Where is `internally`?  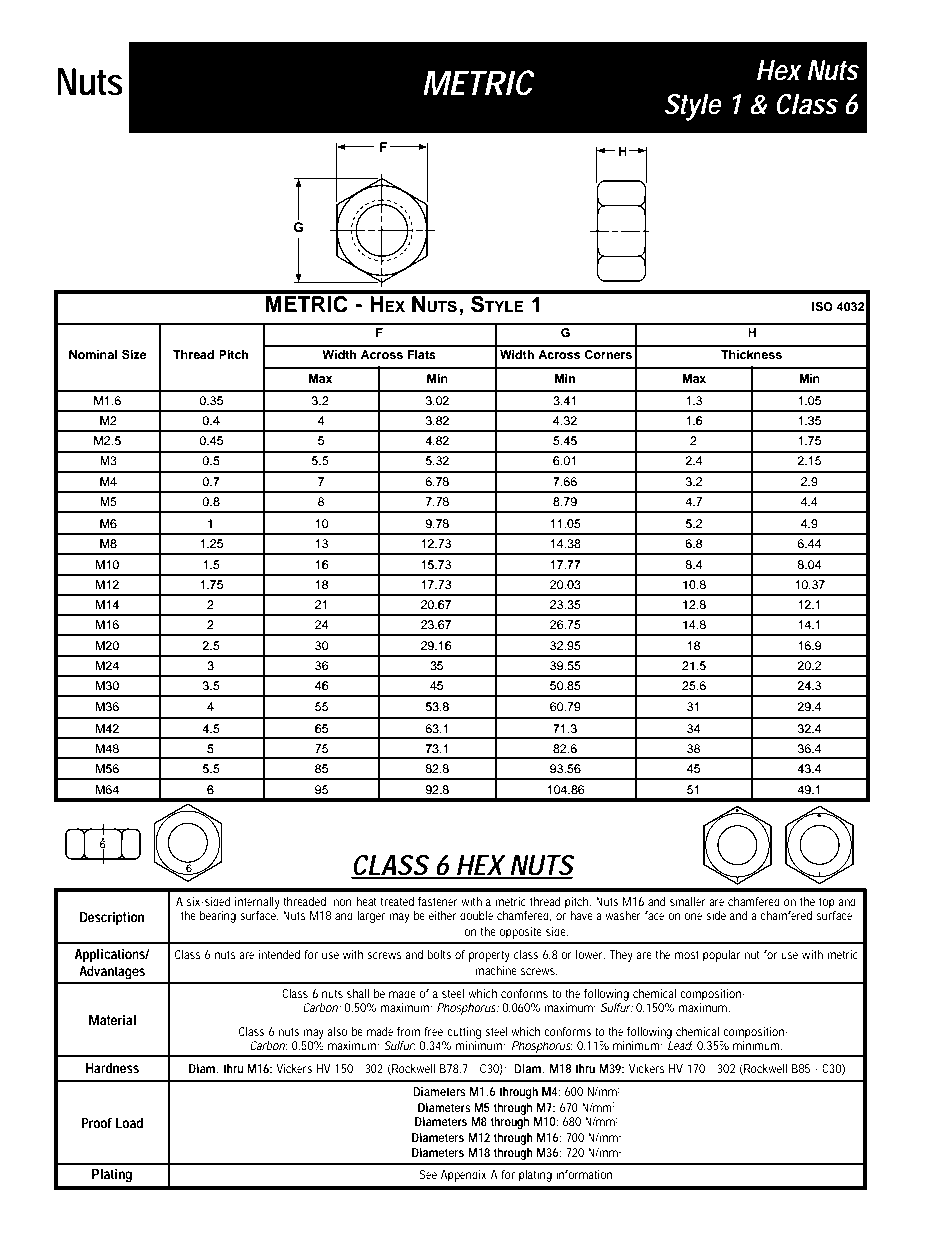 internally is located at coordinates (257, 903).
